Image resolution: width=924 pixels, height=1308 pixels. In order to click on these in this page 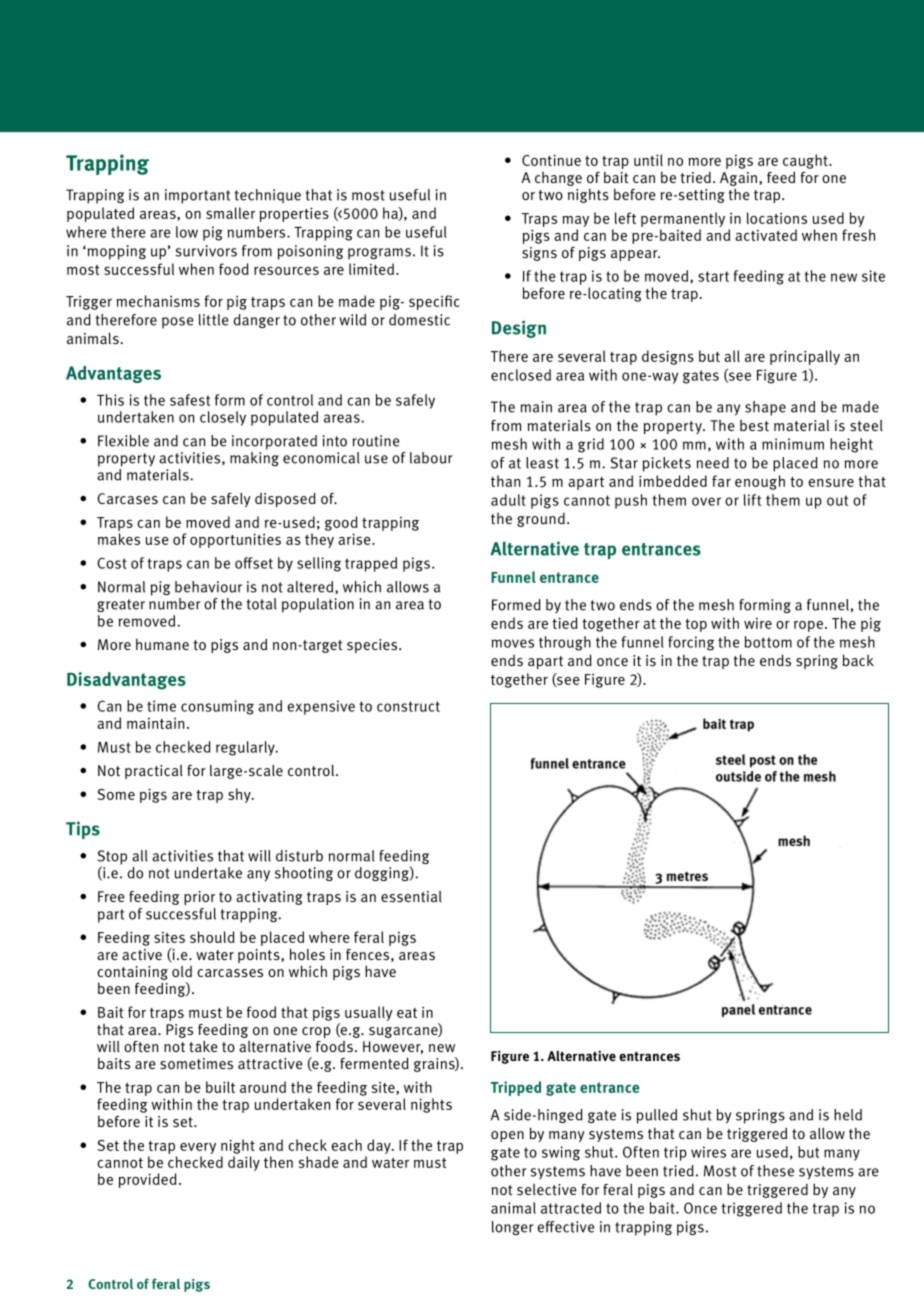, I will do `click(775, 1171)`.
